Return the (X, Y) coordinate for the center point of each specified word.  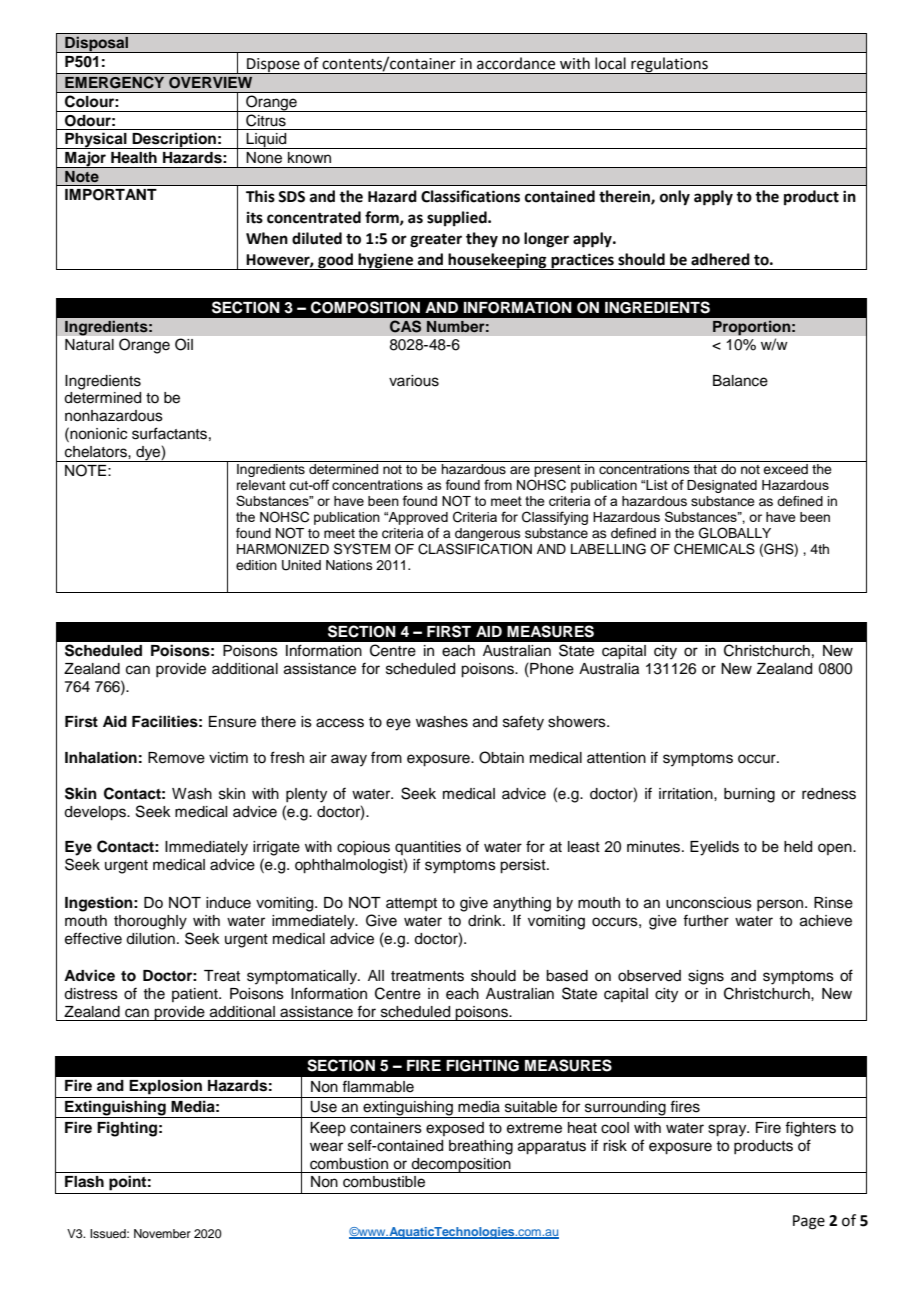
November (162, 1233)
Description (174, 140)
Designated (722, 486)
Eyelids (714, 848)
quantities (428, 848)
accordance (516, 63)
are (520, 470)
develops (96, 813)
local (610, 63)
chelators (97, 452)
